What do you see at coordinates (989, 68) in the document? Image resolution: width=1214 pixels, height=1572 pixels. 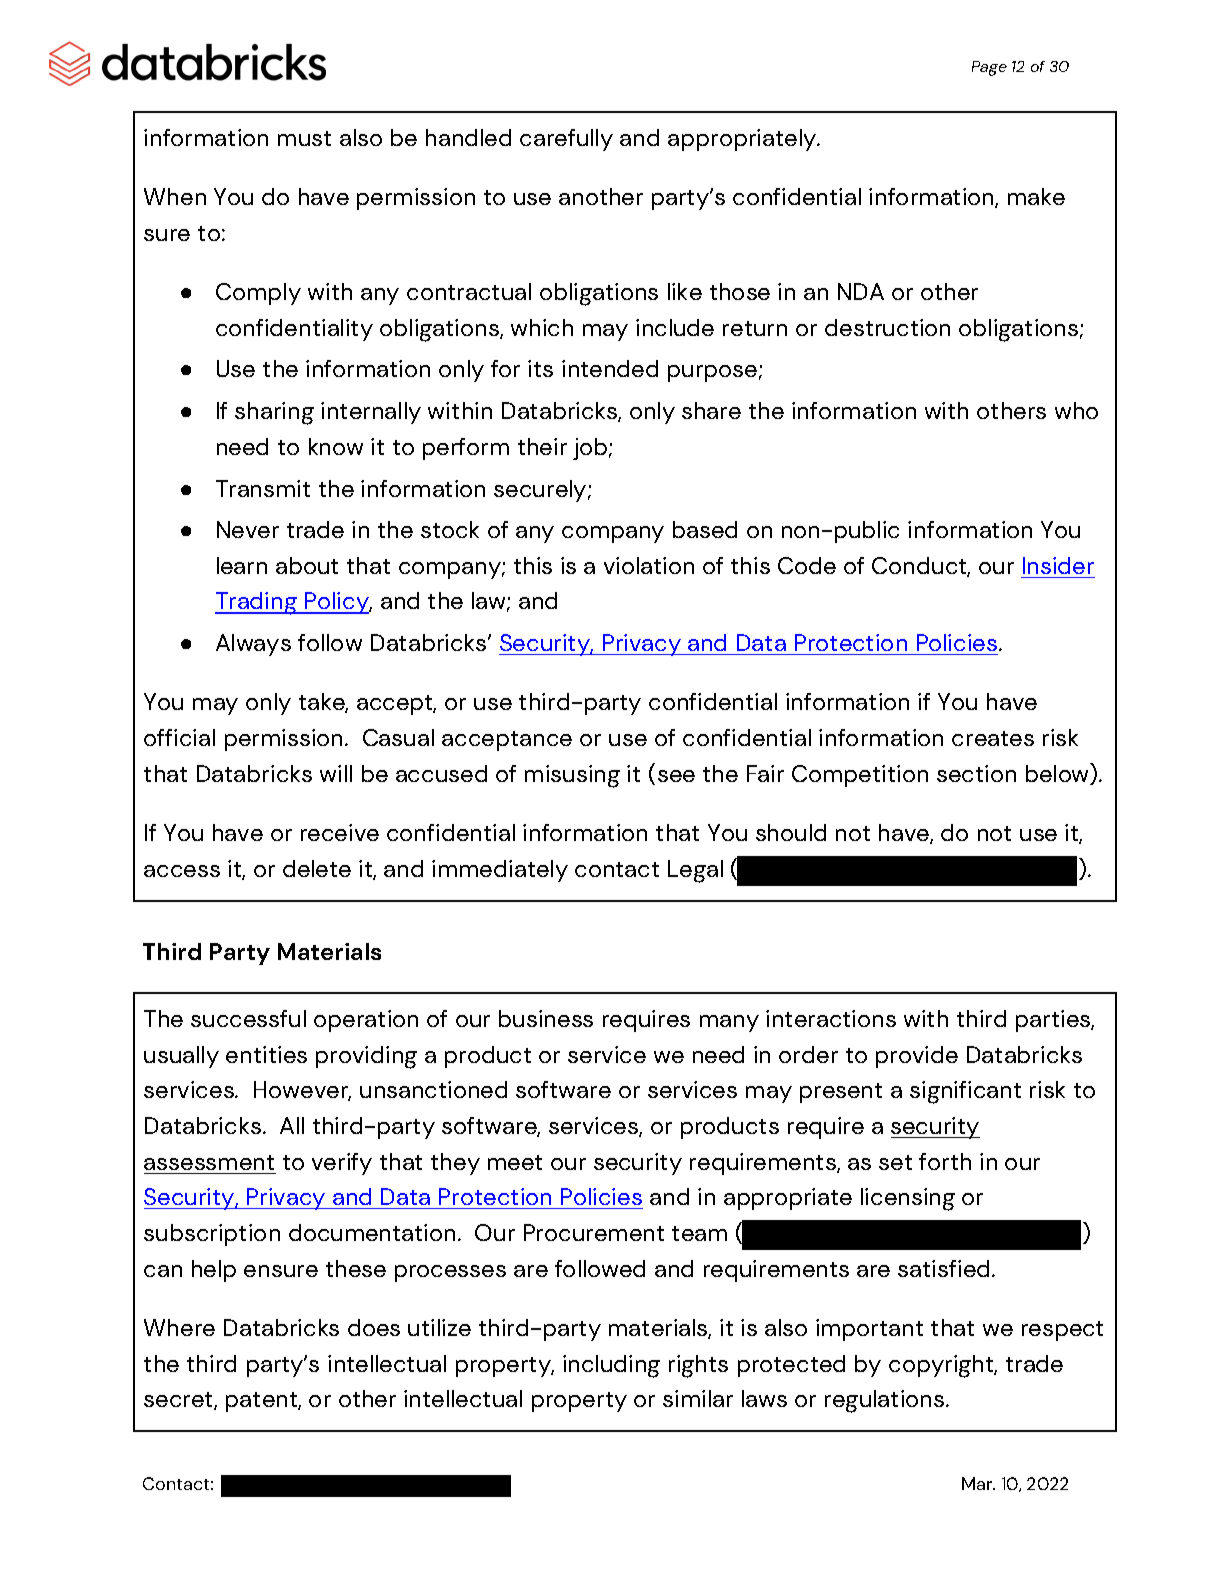 I see `Page` at bounding box center [989, 68].
